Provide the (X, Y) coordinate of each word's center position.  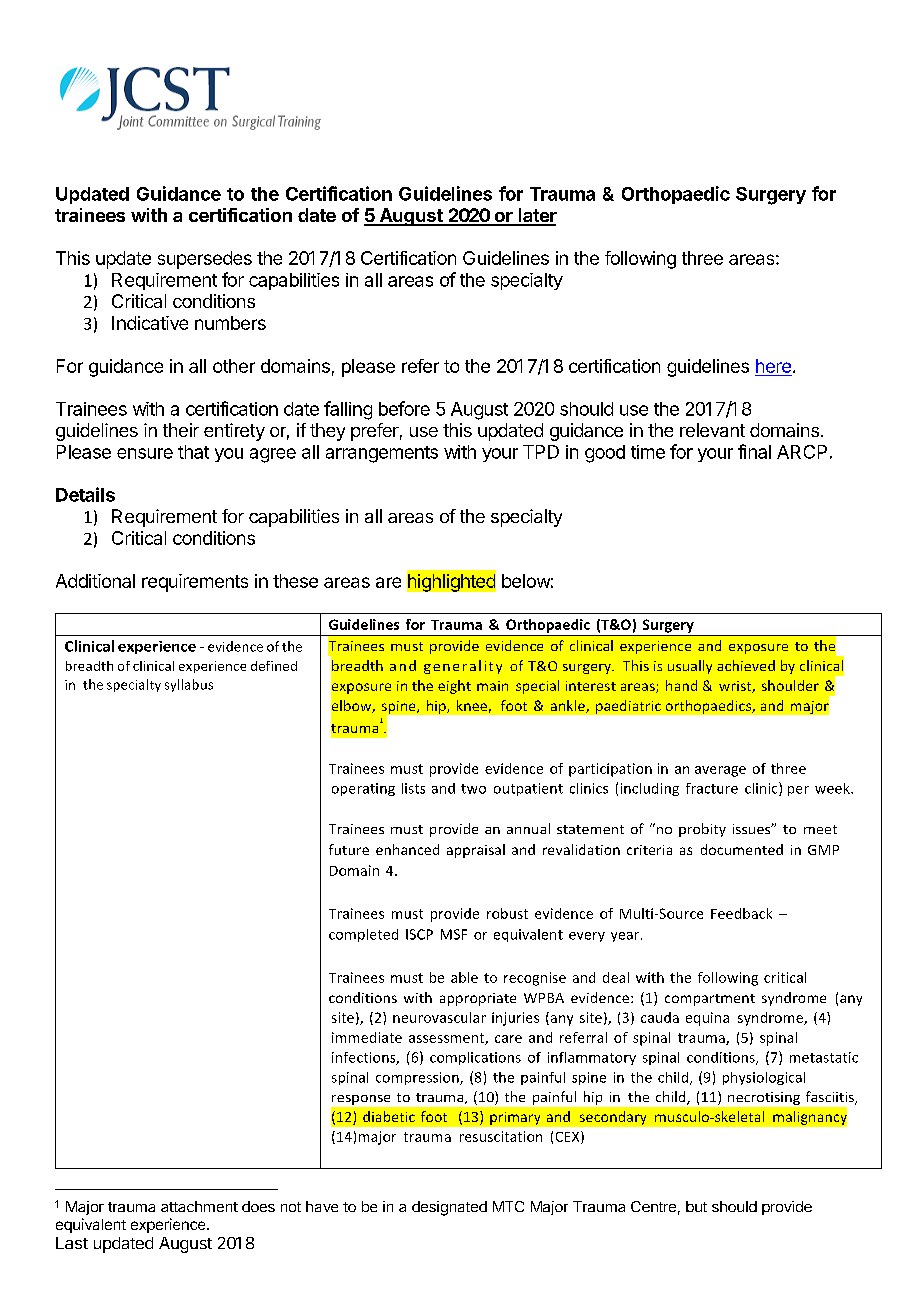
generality (463, 667)
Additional (95, 581)
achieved (746, 665)
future (349, 849)
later (536, 216)
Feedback (741, 913)
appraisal (476, 851)
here (773, 366)
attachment (199, 1206)
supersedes (205, 260)
